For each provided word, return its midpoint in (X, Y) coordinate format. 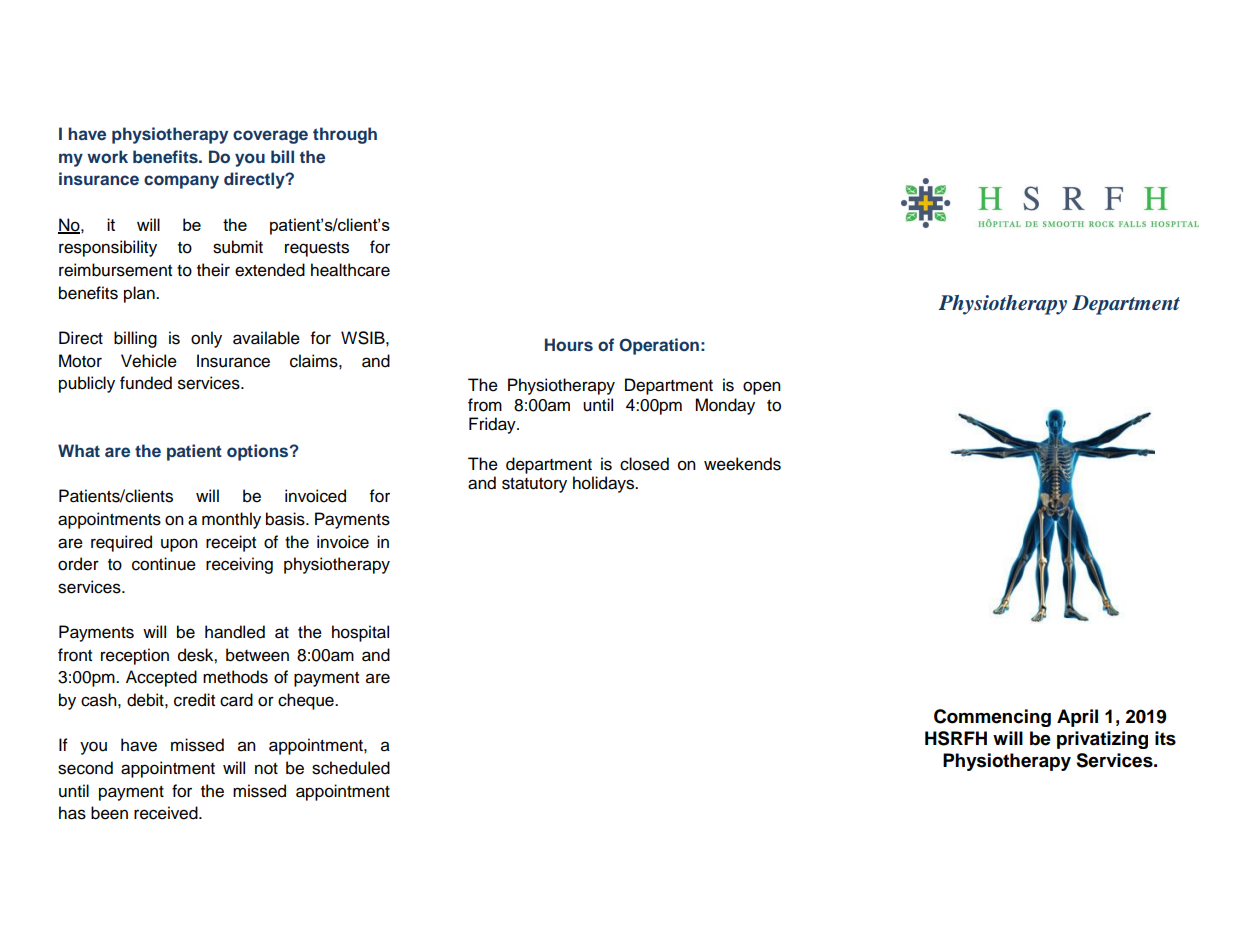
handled (235, 632)
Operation (659, 346)
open (762, 388)
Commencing (992, 718)
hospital (360, 633)
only (206, 339)
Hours (569, 345)
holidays (604, 484)
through (345, 135)
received (167, 813)
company (181, 182)
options (259, 452)
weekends (742, 464)
